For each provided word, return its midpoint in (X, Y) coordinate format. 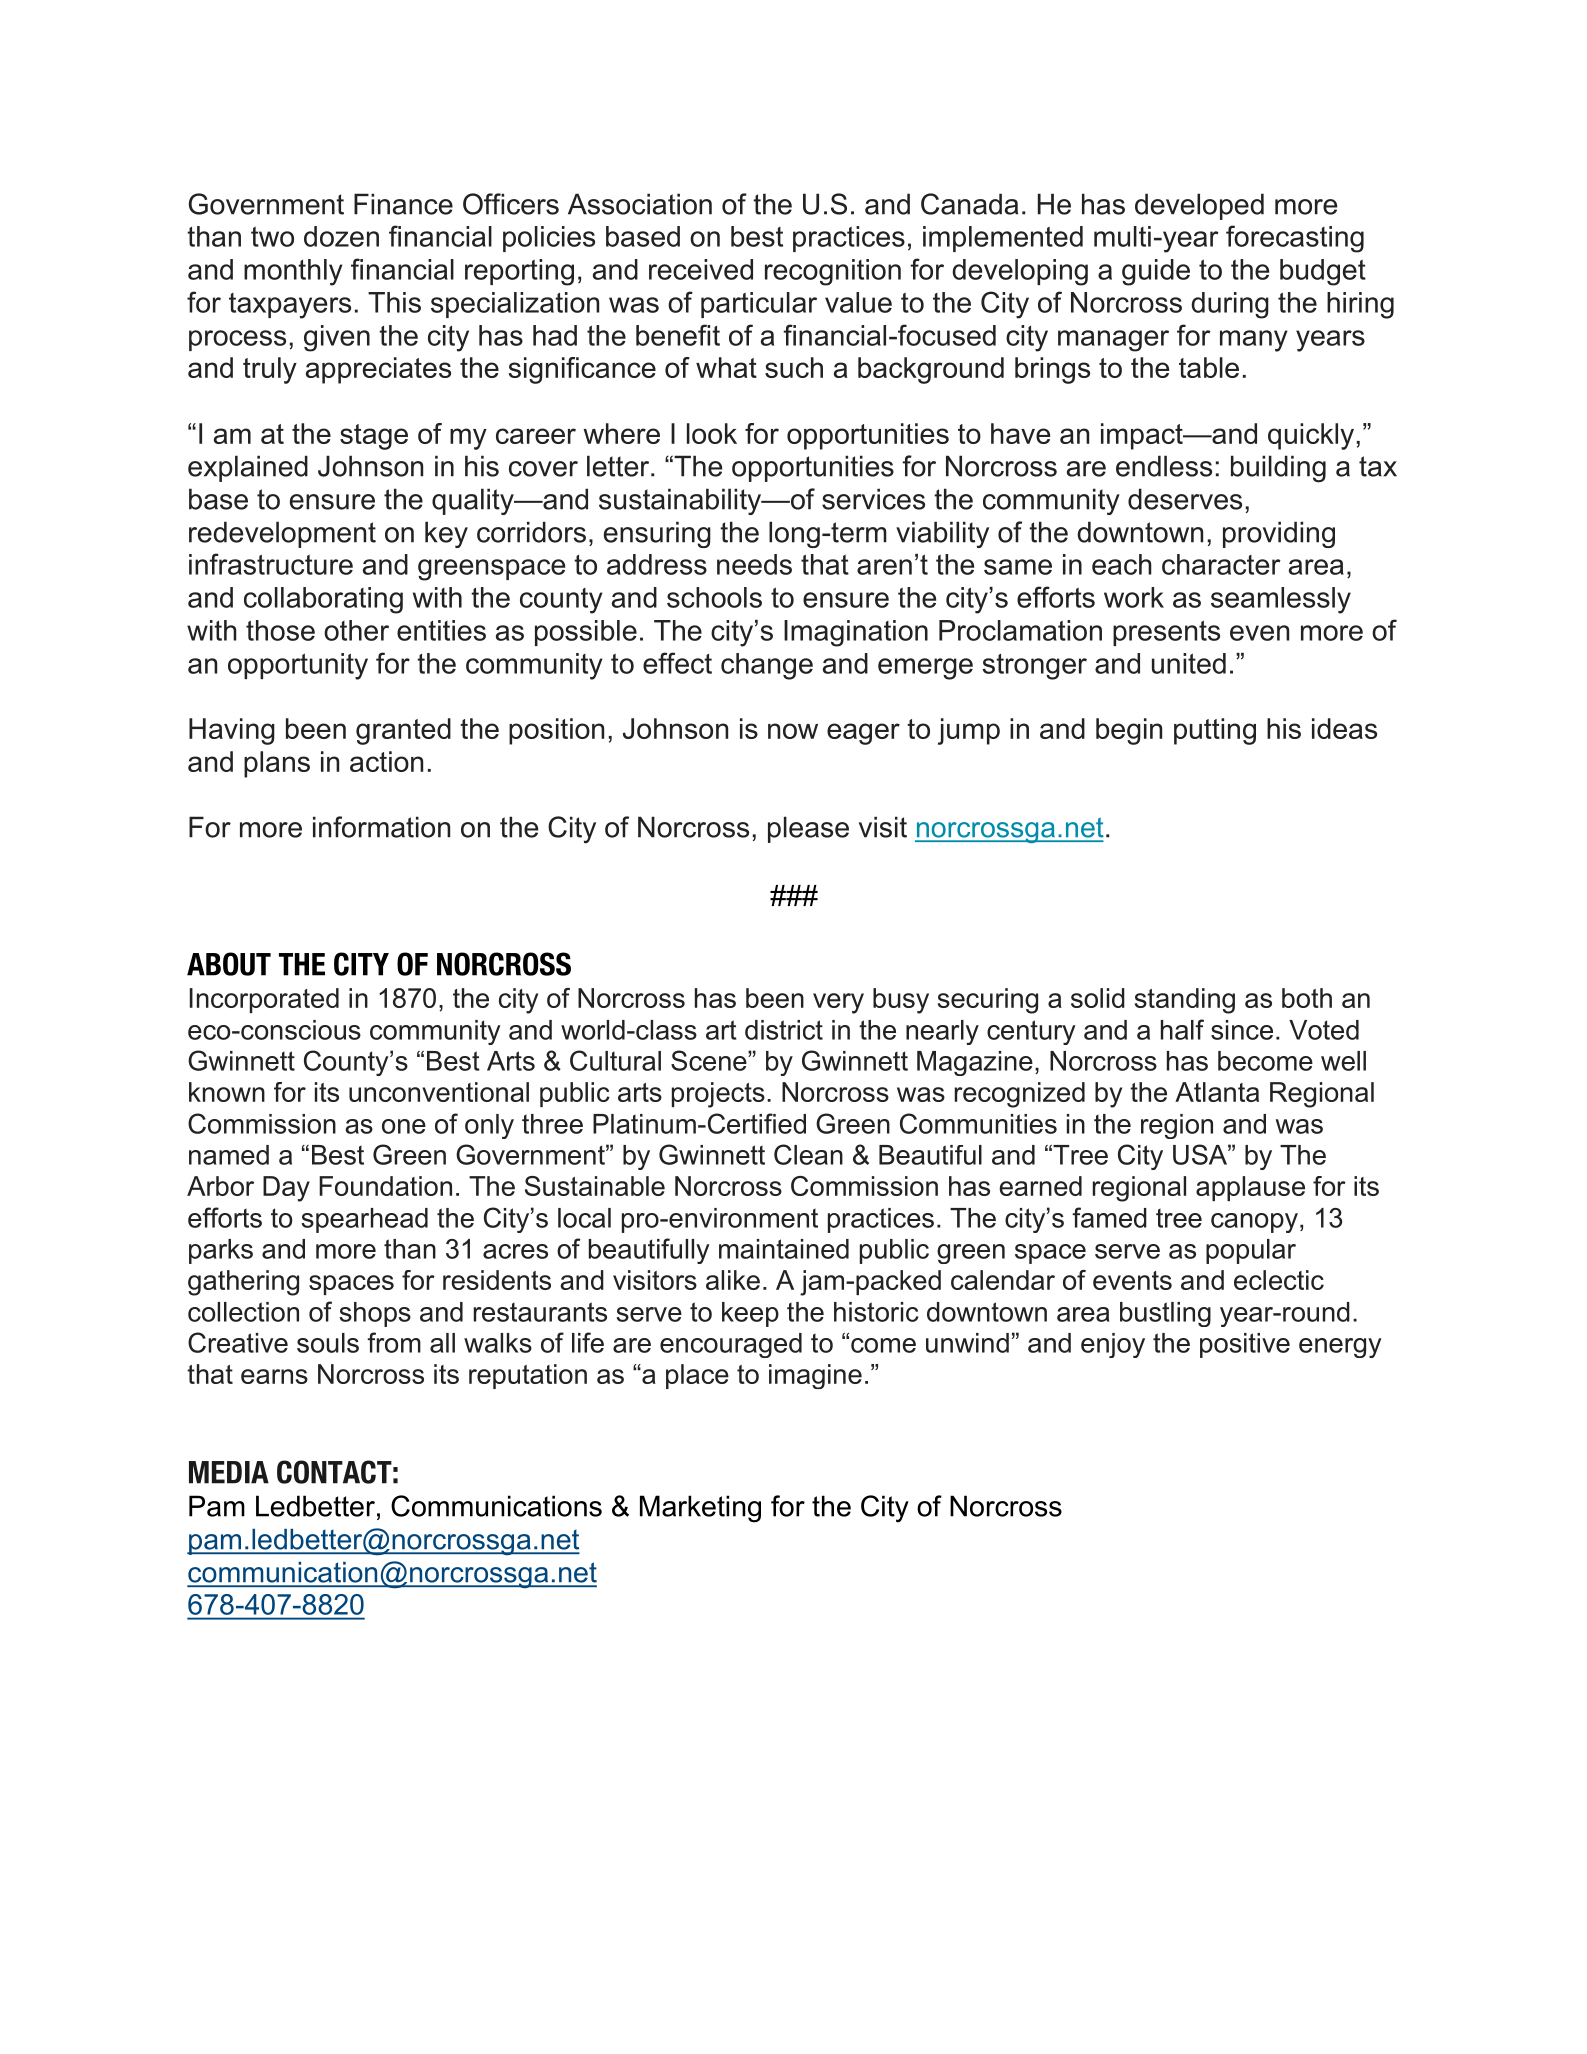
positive (1245, 1345)
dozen (341, 236)
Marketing (700, 1509)
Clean (808, 1154)
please (808, 829)
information (381, 827)
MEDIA (229, 1472)
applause (1250, 1188)
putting (1215, 731)
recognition (833, 272)
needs (754, 564)
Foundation (385, 1186)
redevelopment (282, 534)
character (1221, 564)
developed (1199, 206)
